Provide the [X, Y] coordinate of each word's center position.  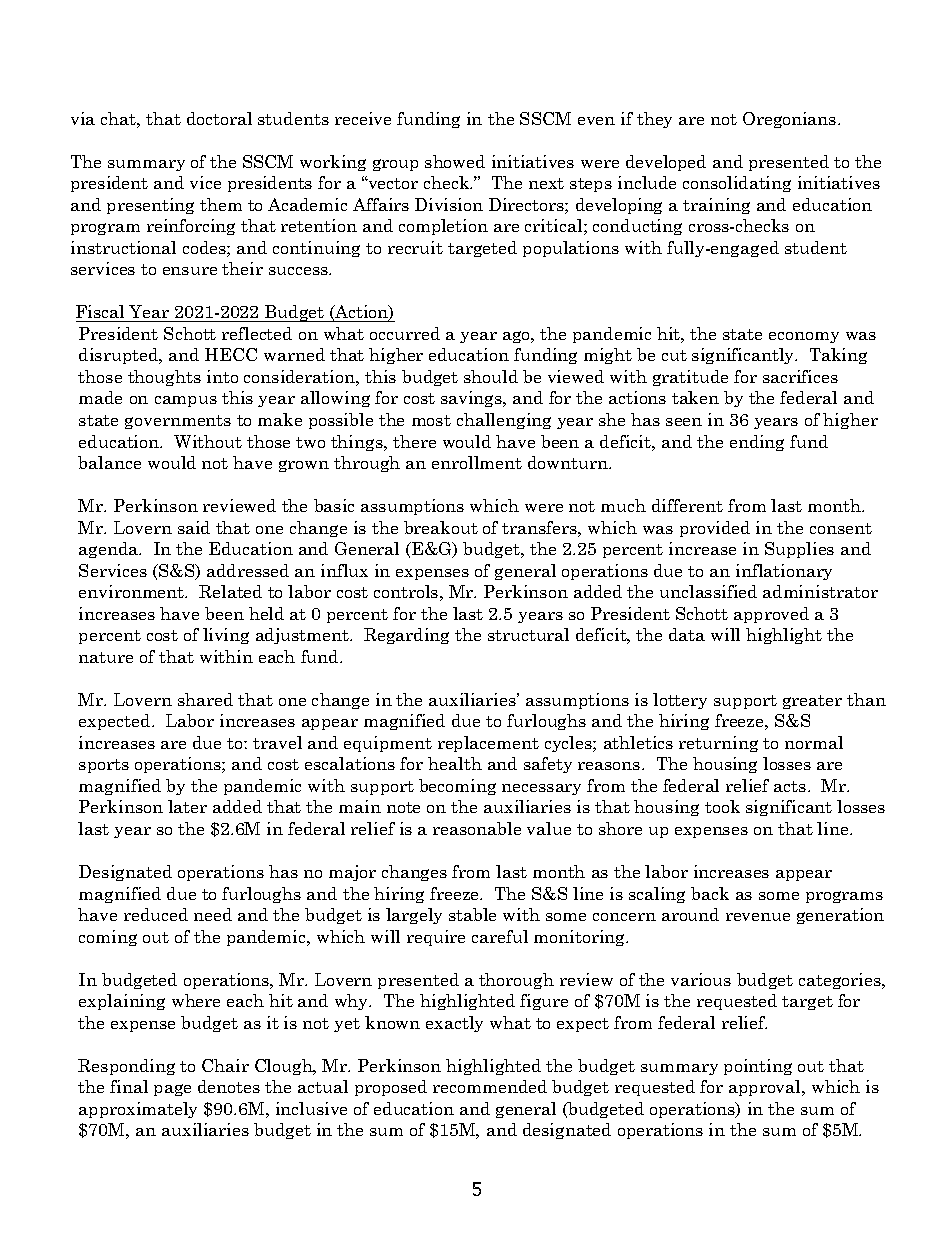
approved [771, 615]
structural [528, 634]
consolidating [737, 184]
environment [133, 591]
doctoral [219, 118]
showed [455, 161]
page [172, 1090]
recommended [490, 1086]
